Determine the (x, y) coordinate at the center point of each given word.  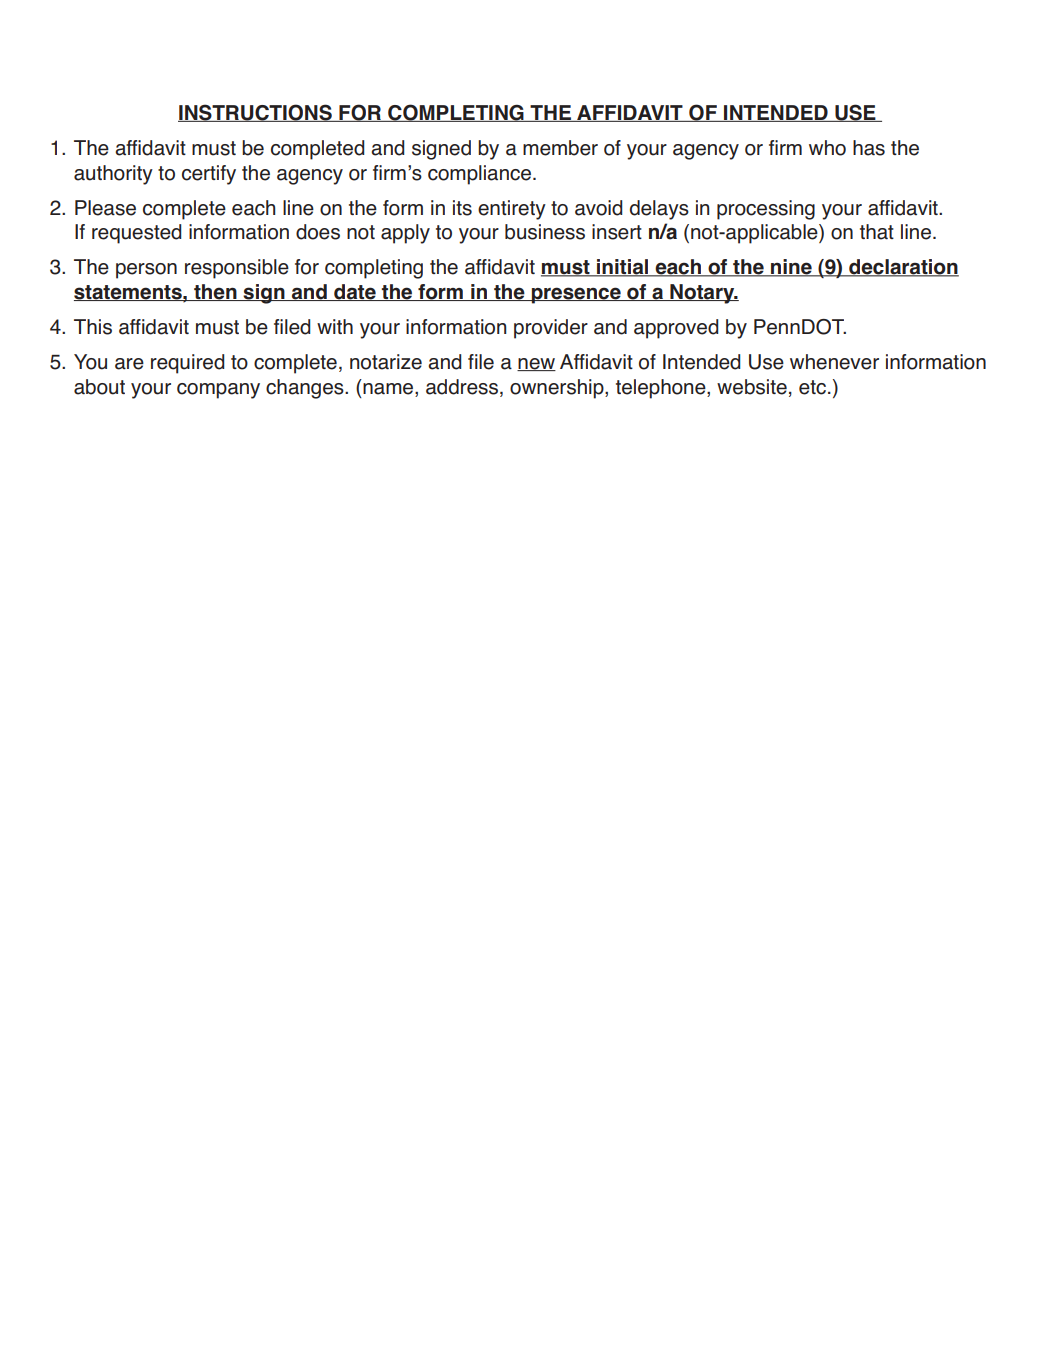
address (463, 388)
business (545, 232)
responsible (237, 269)
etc (812, 387)
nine (791, 268)
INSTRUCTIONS (256, 113)
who (827, 148)
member (560, 148)
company (218, 391)
